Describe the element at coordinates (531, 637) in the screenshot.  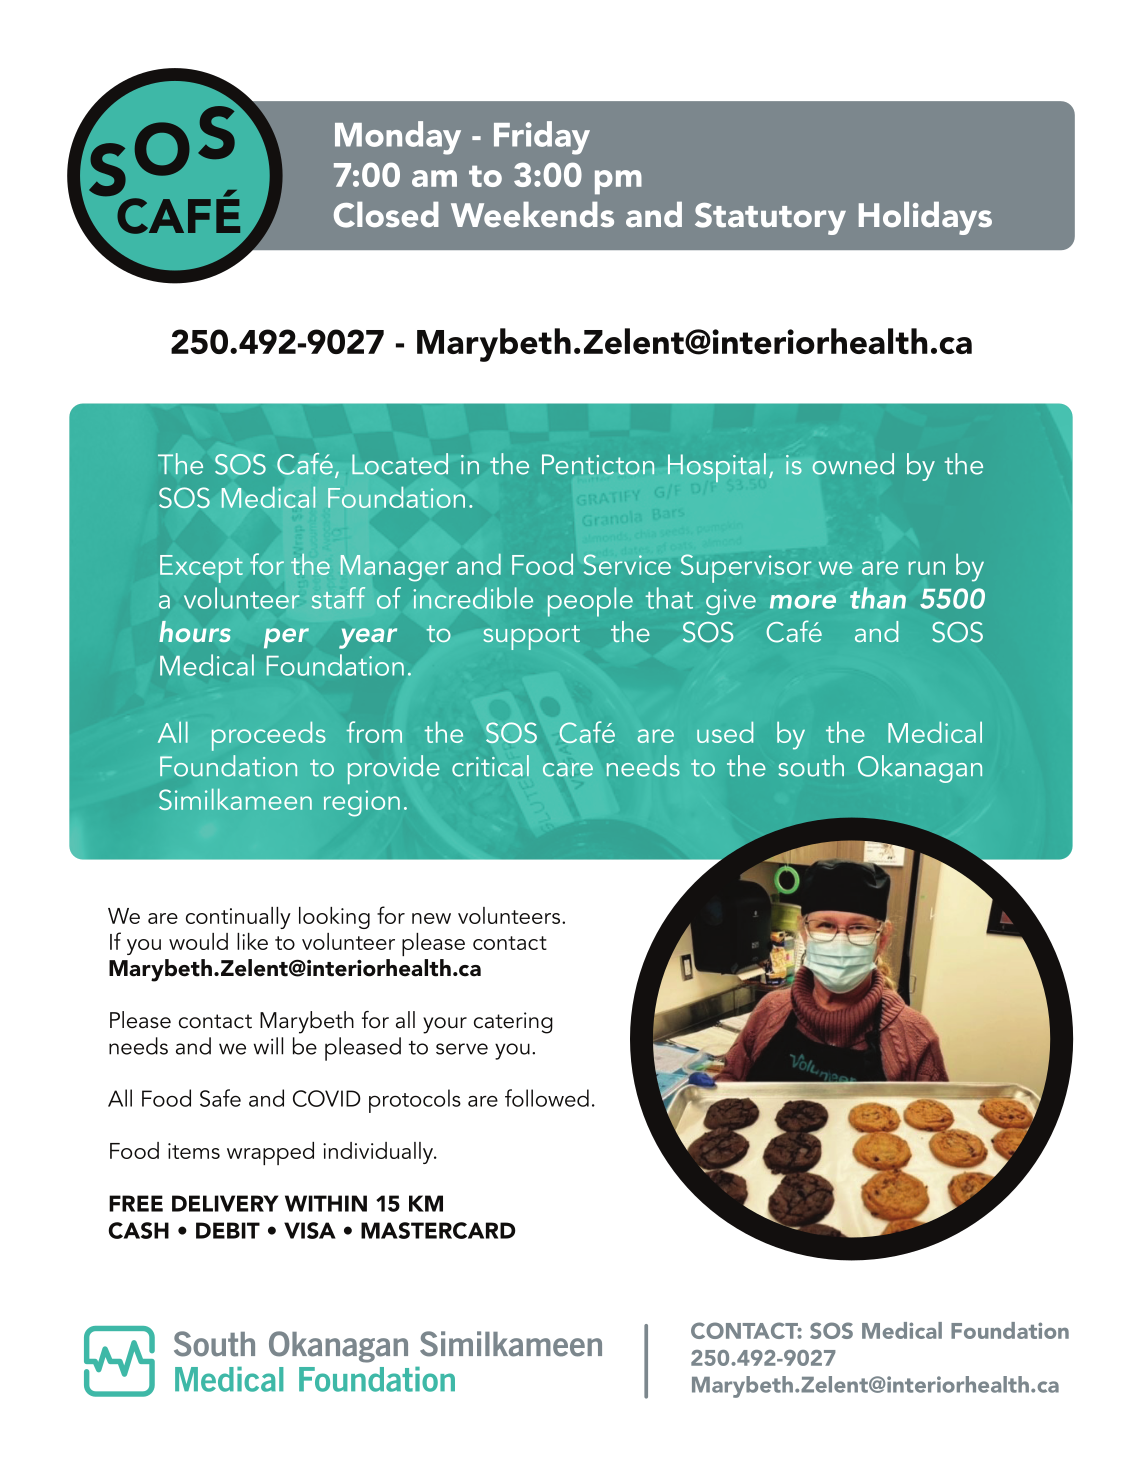
I see `support` at that location.
